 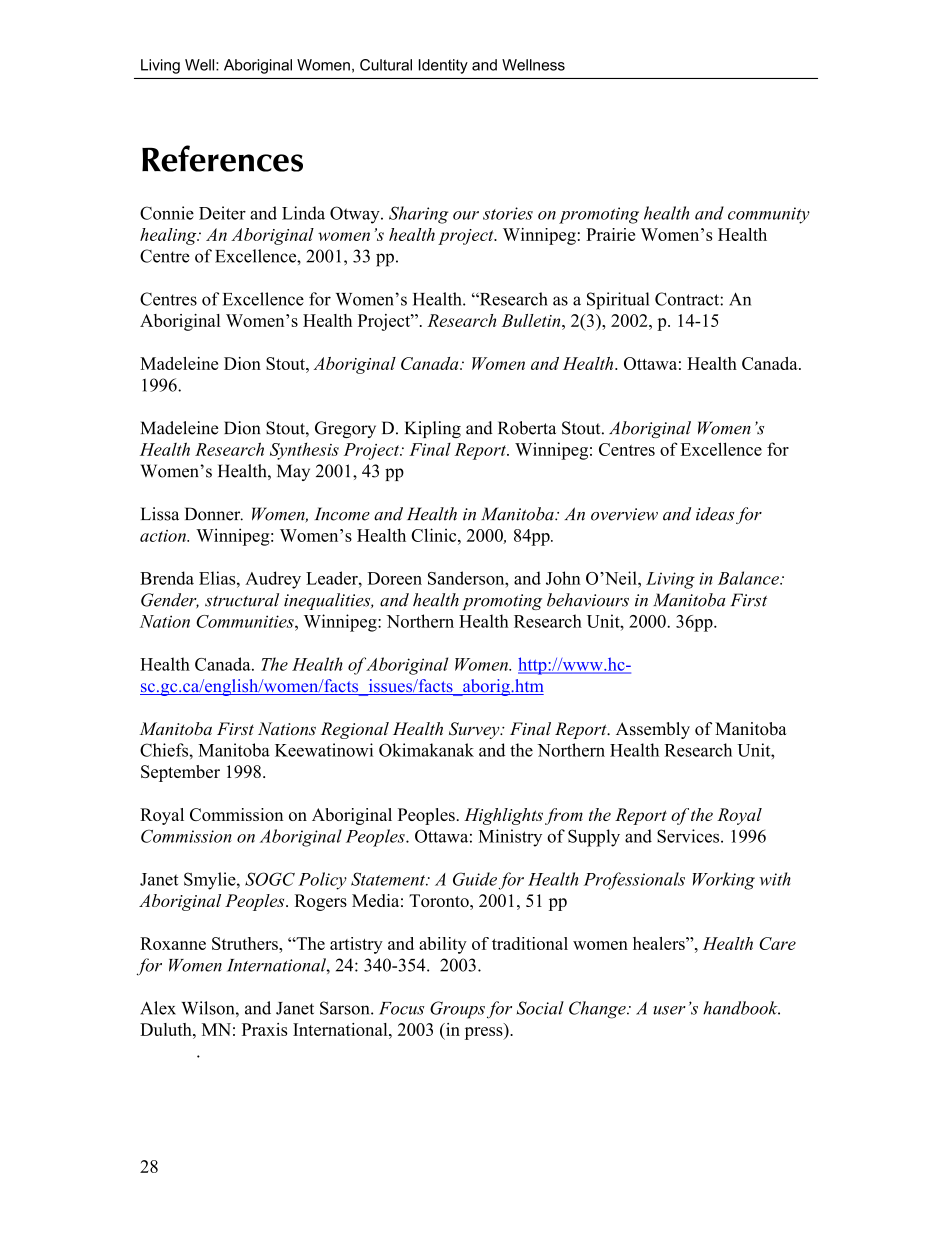 I want to click on healers, so click(x=660, y=943).
